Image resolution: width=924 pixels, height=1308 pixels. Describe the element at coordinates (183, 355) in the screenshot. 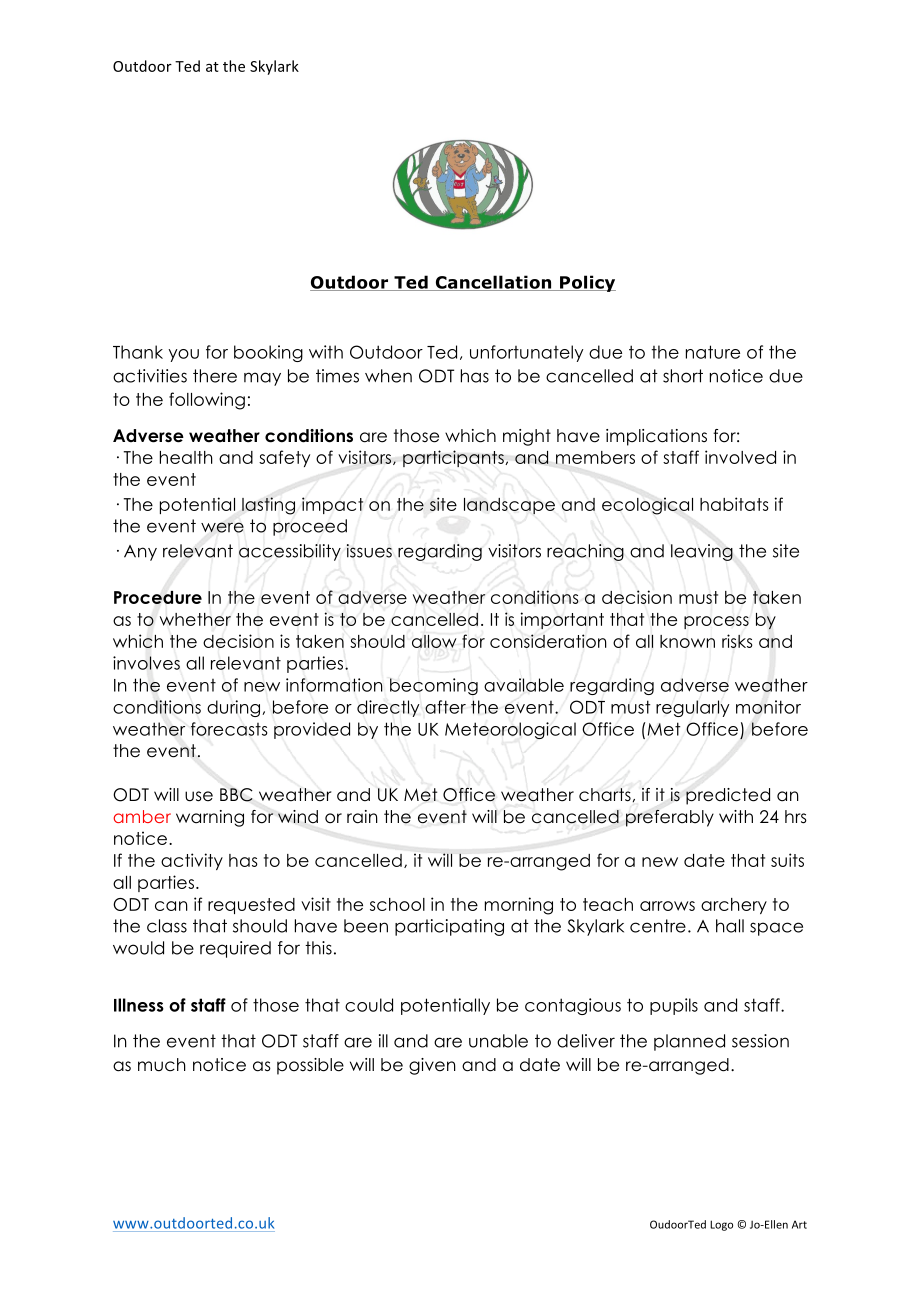

I see `you` at that location.
